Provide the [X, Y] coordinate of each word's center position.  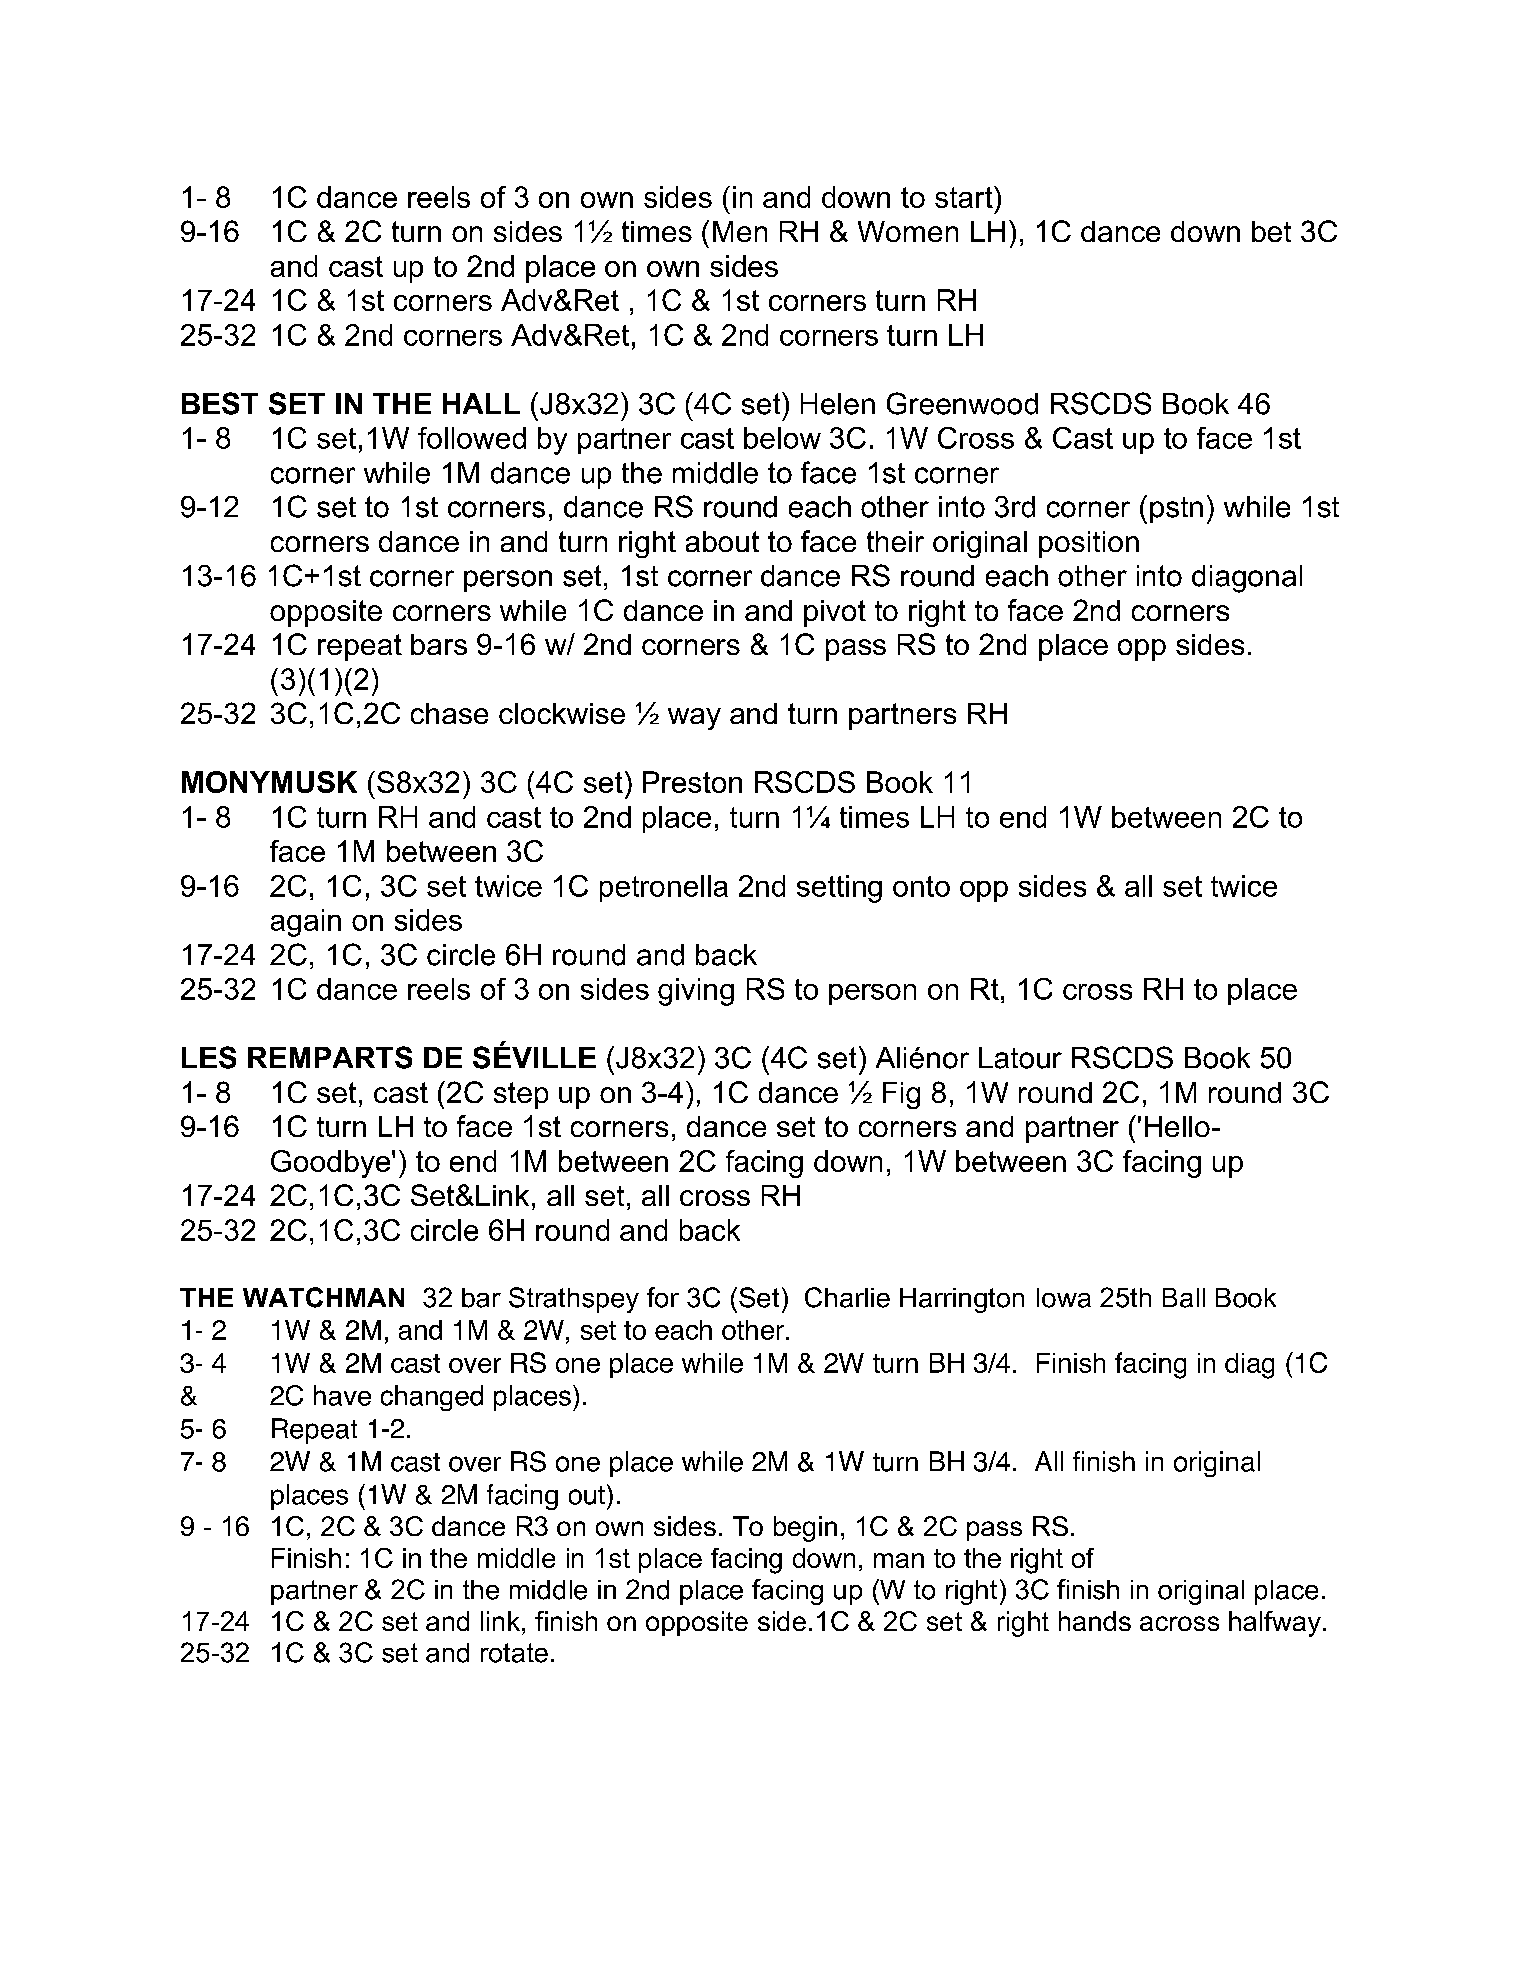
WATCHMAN [323, 1297]
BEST [220, 403]
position [1089, 544]
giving [696, 992]
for [663, 1297]
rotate [514, 1653]
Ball [1184, 1298]
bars [439, 644]
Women [908, 231]
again [306, 923]
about [722, 541]
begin [805, 1529]
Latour [1020, 1058]
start [965, 197]
